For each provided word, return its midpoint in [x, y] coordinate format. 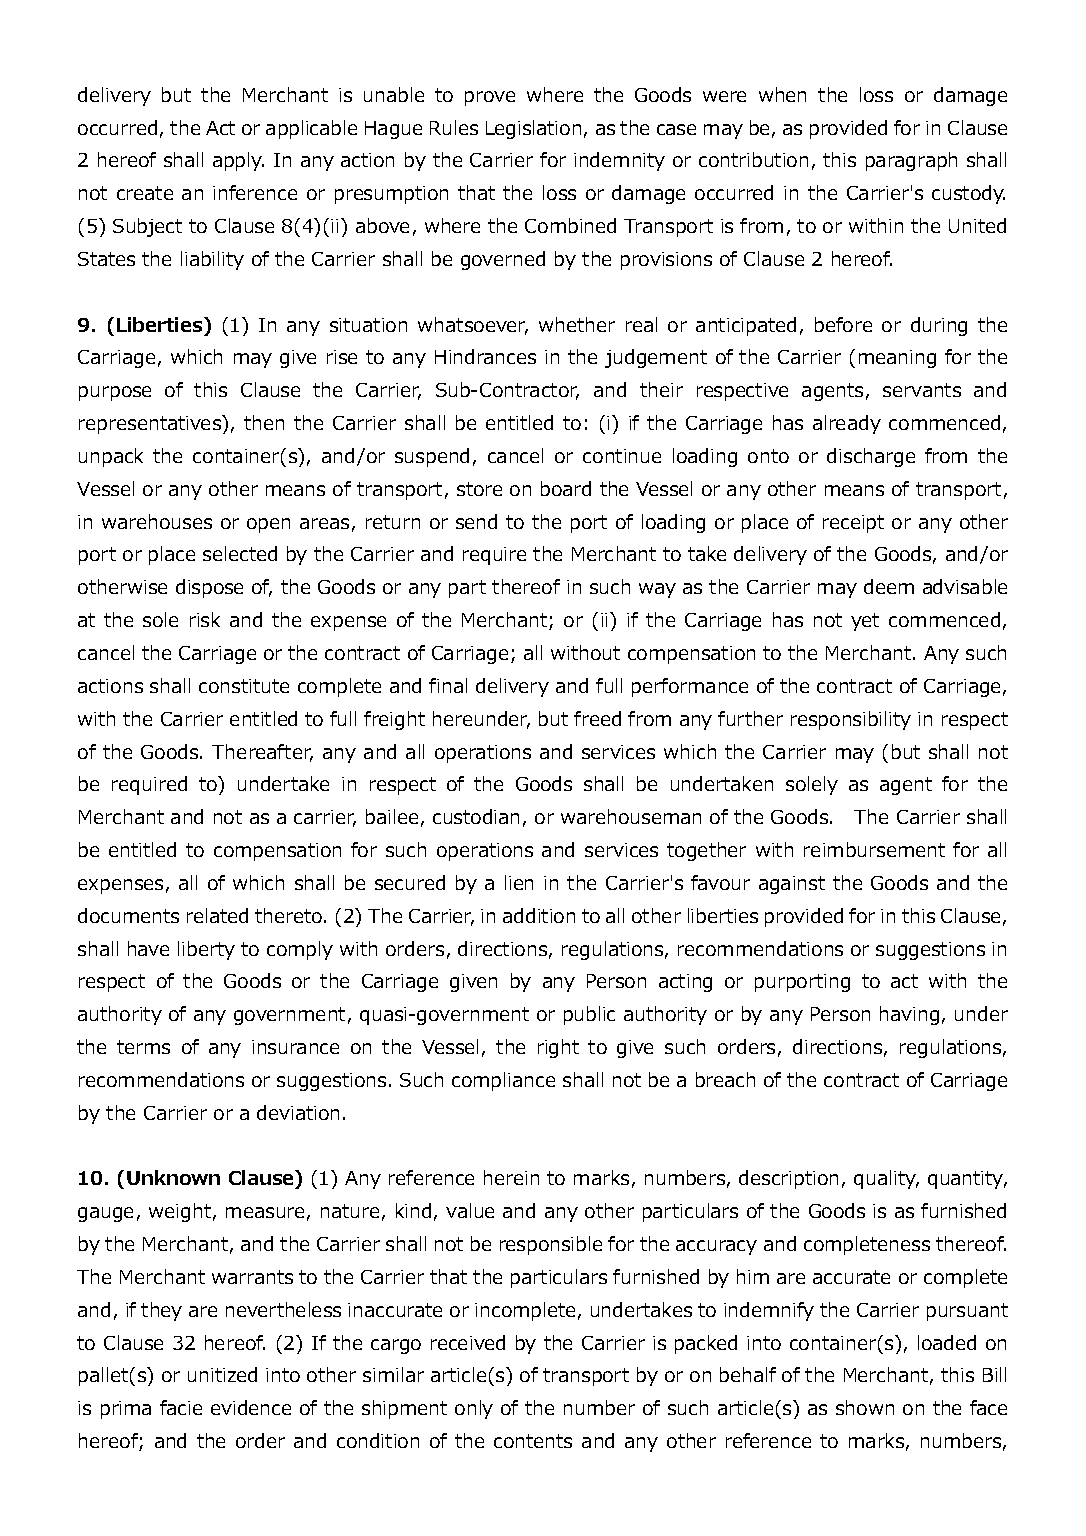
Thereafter [262, 753]
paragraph [911, 161]
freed [597, 718]
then [264, 422]
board [566, 488]
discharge [871, 457]
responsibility [851, 720]
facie [181, 1407]
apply [238, 161]
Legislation [533, 129]
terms [143, 1047]
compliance [503, 1081]
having [909, 1015]
